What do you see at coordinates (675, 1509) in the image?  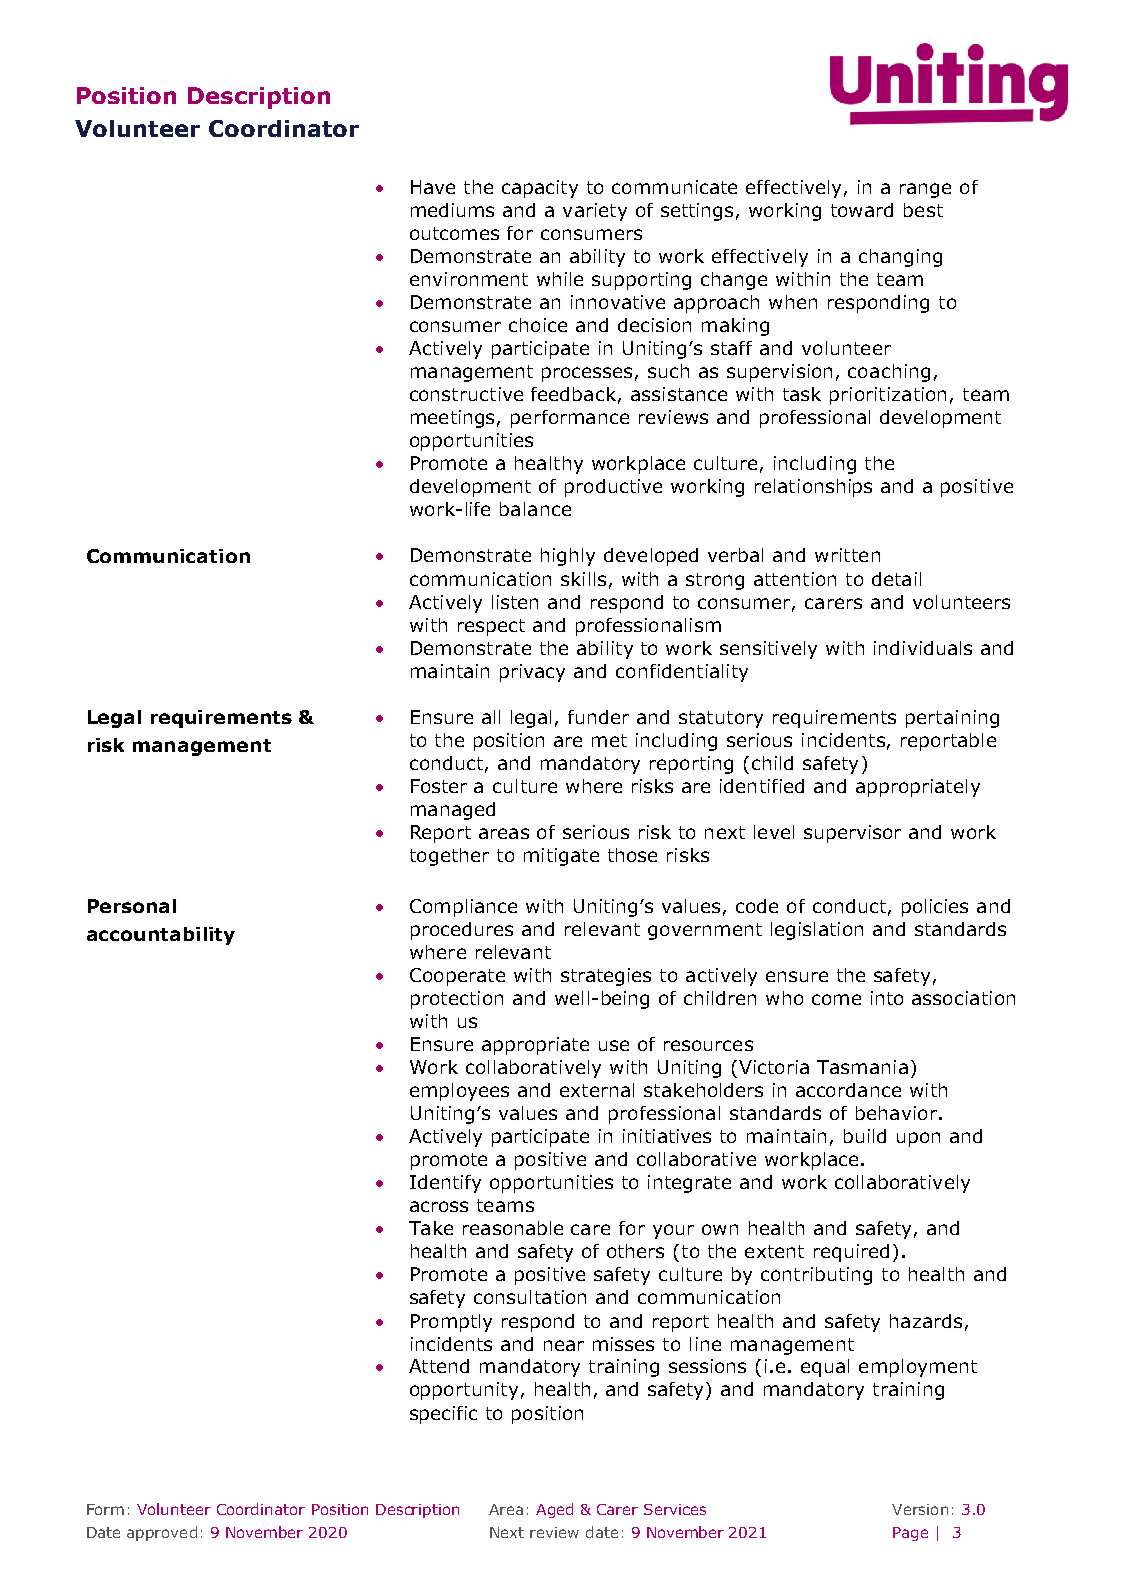 I see `Services` at bounding box center [675, 1509].
